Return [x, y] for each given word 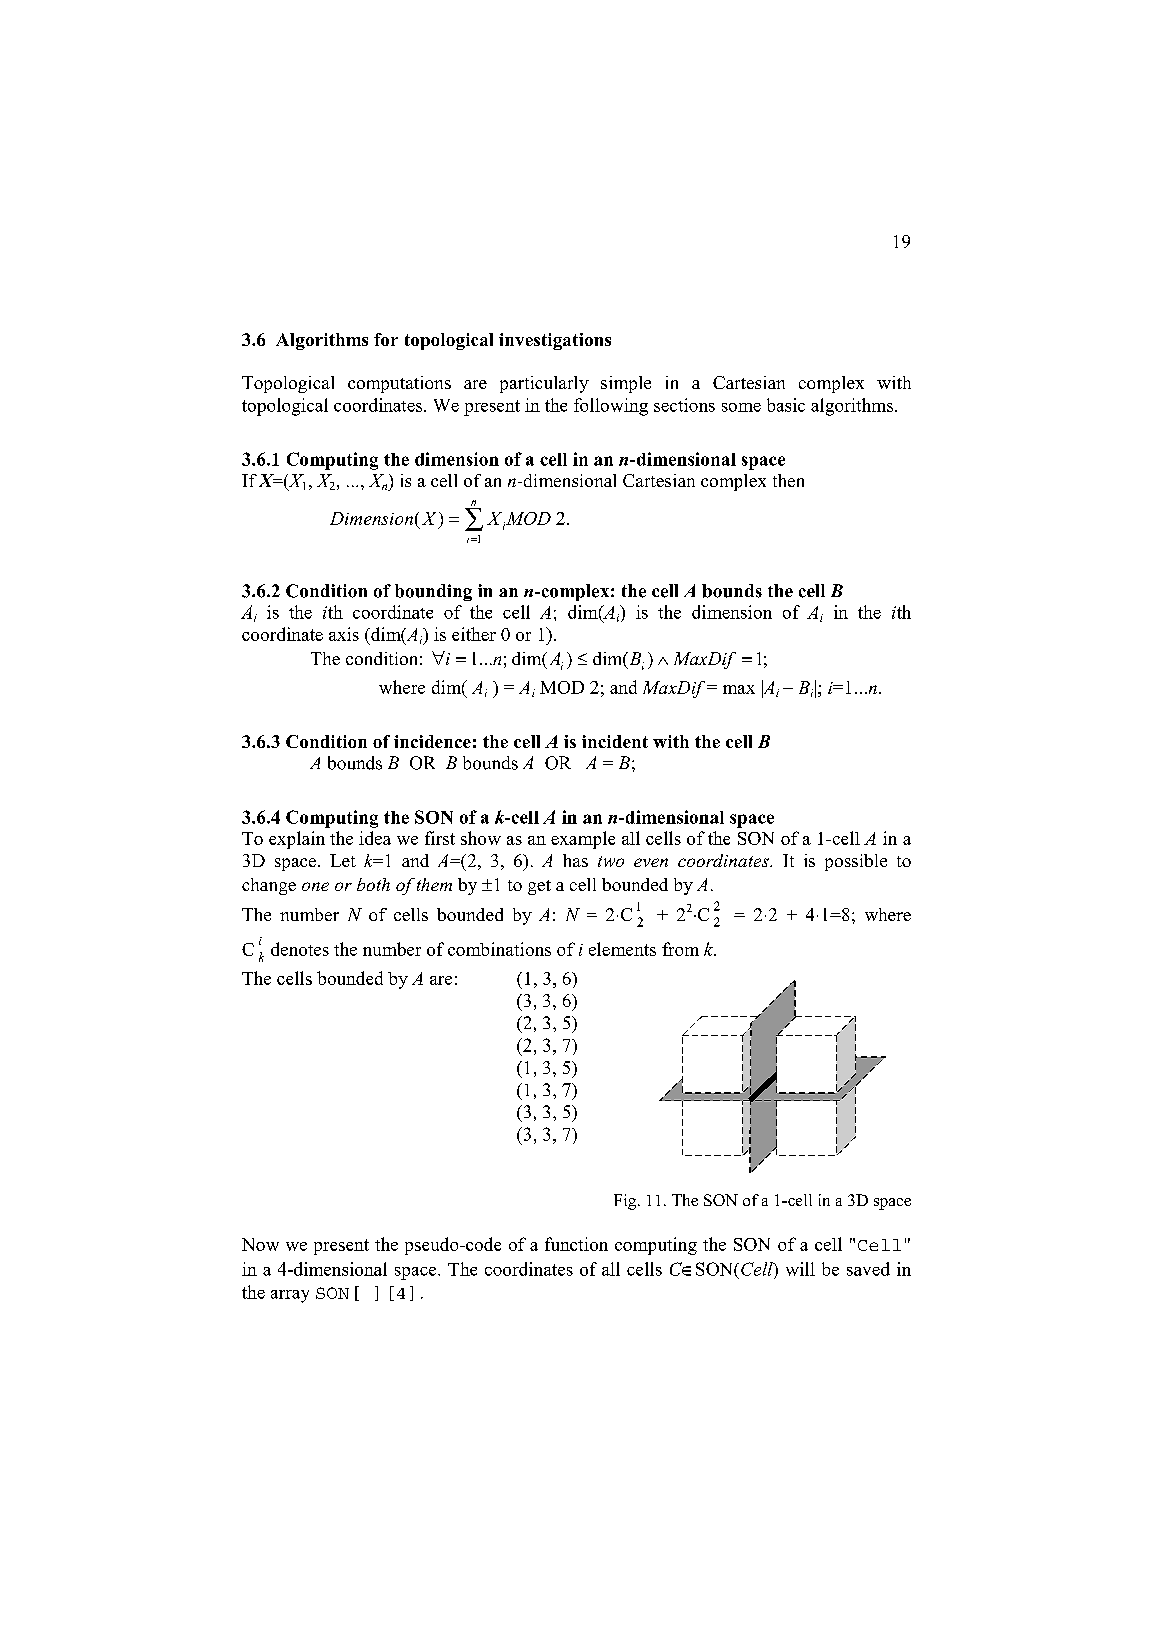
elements [622, 949]
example [583, 840]
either [474, 634]
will [800, 1269]
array [290, 1296]
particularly [544, 384]
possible [856, 862]
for [386, 339]
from [680, 949]
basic [786, 405]
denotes [300, 949]
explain [297, 840]
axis [344, 634]
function [576, 1244]
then [788, 480]
